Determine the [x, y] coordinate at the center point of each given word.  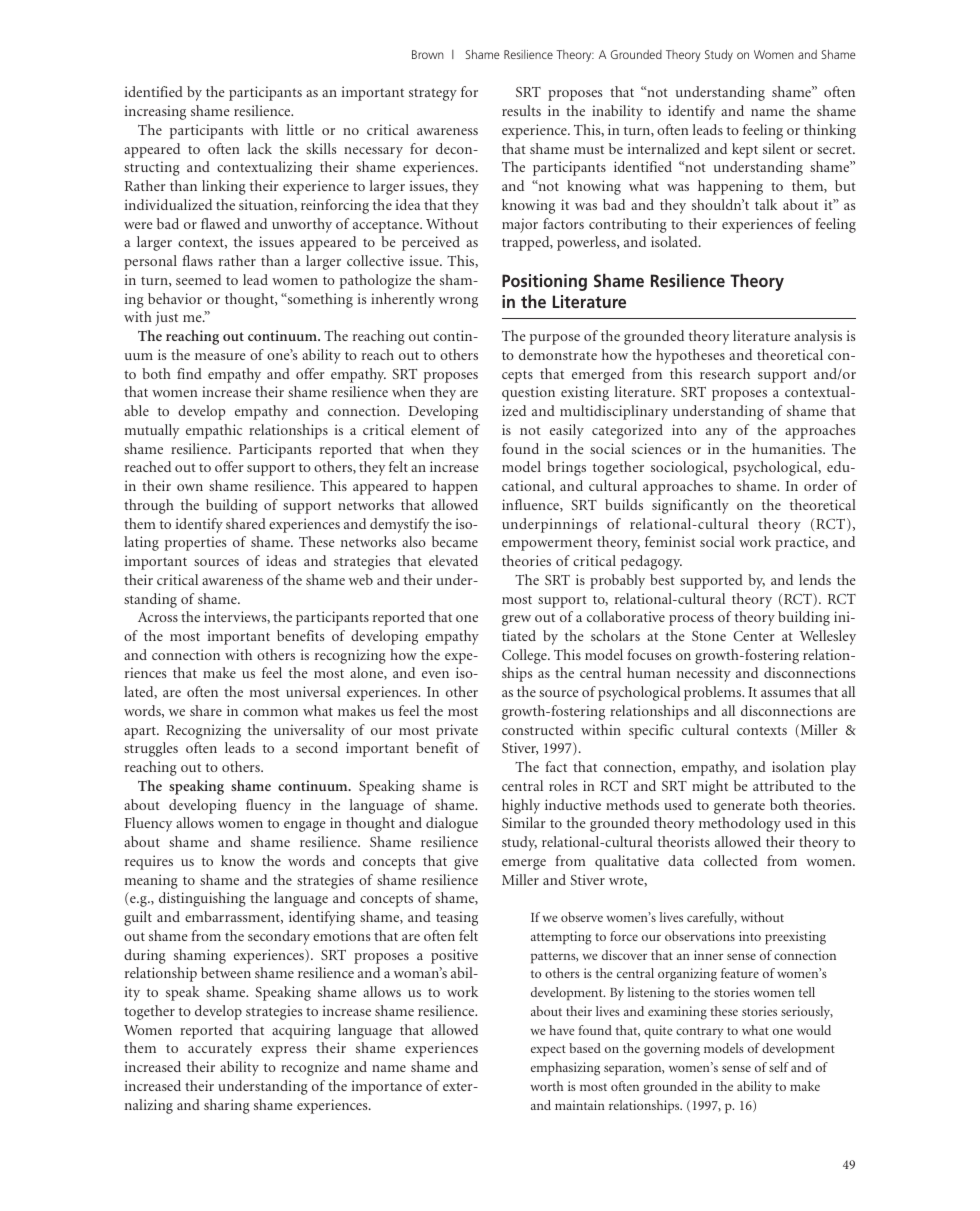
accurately [220, 1049]
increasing [155, 112]
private [457, 731]
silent [779, 148]
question [528, 393]
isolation [798, 766]
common [270, 712]
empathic [214, 431]
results [521, 110]
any [716, 433]
